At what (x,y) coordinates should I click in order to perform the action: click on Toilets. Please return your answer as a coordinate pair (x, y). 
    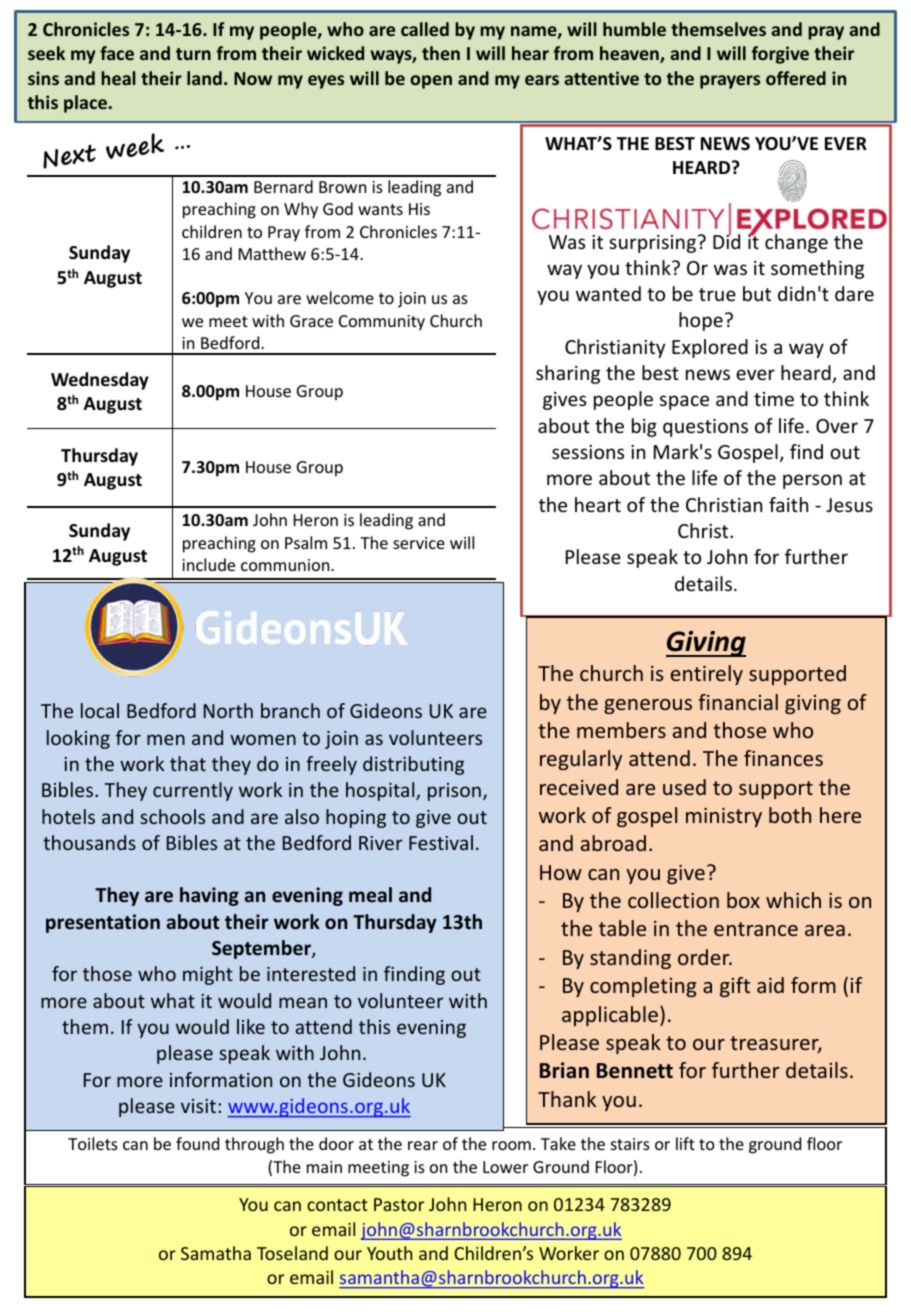
    Looking at the image, I should click on (93, 1143).
